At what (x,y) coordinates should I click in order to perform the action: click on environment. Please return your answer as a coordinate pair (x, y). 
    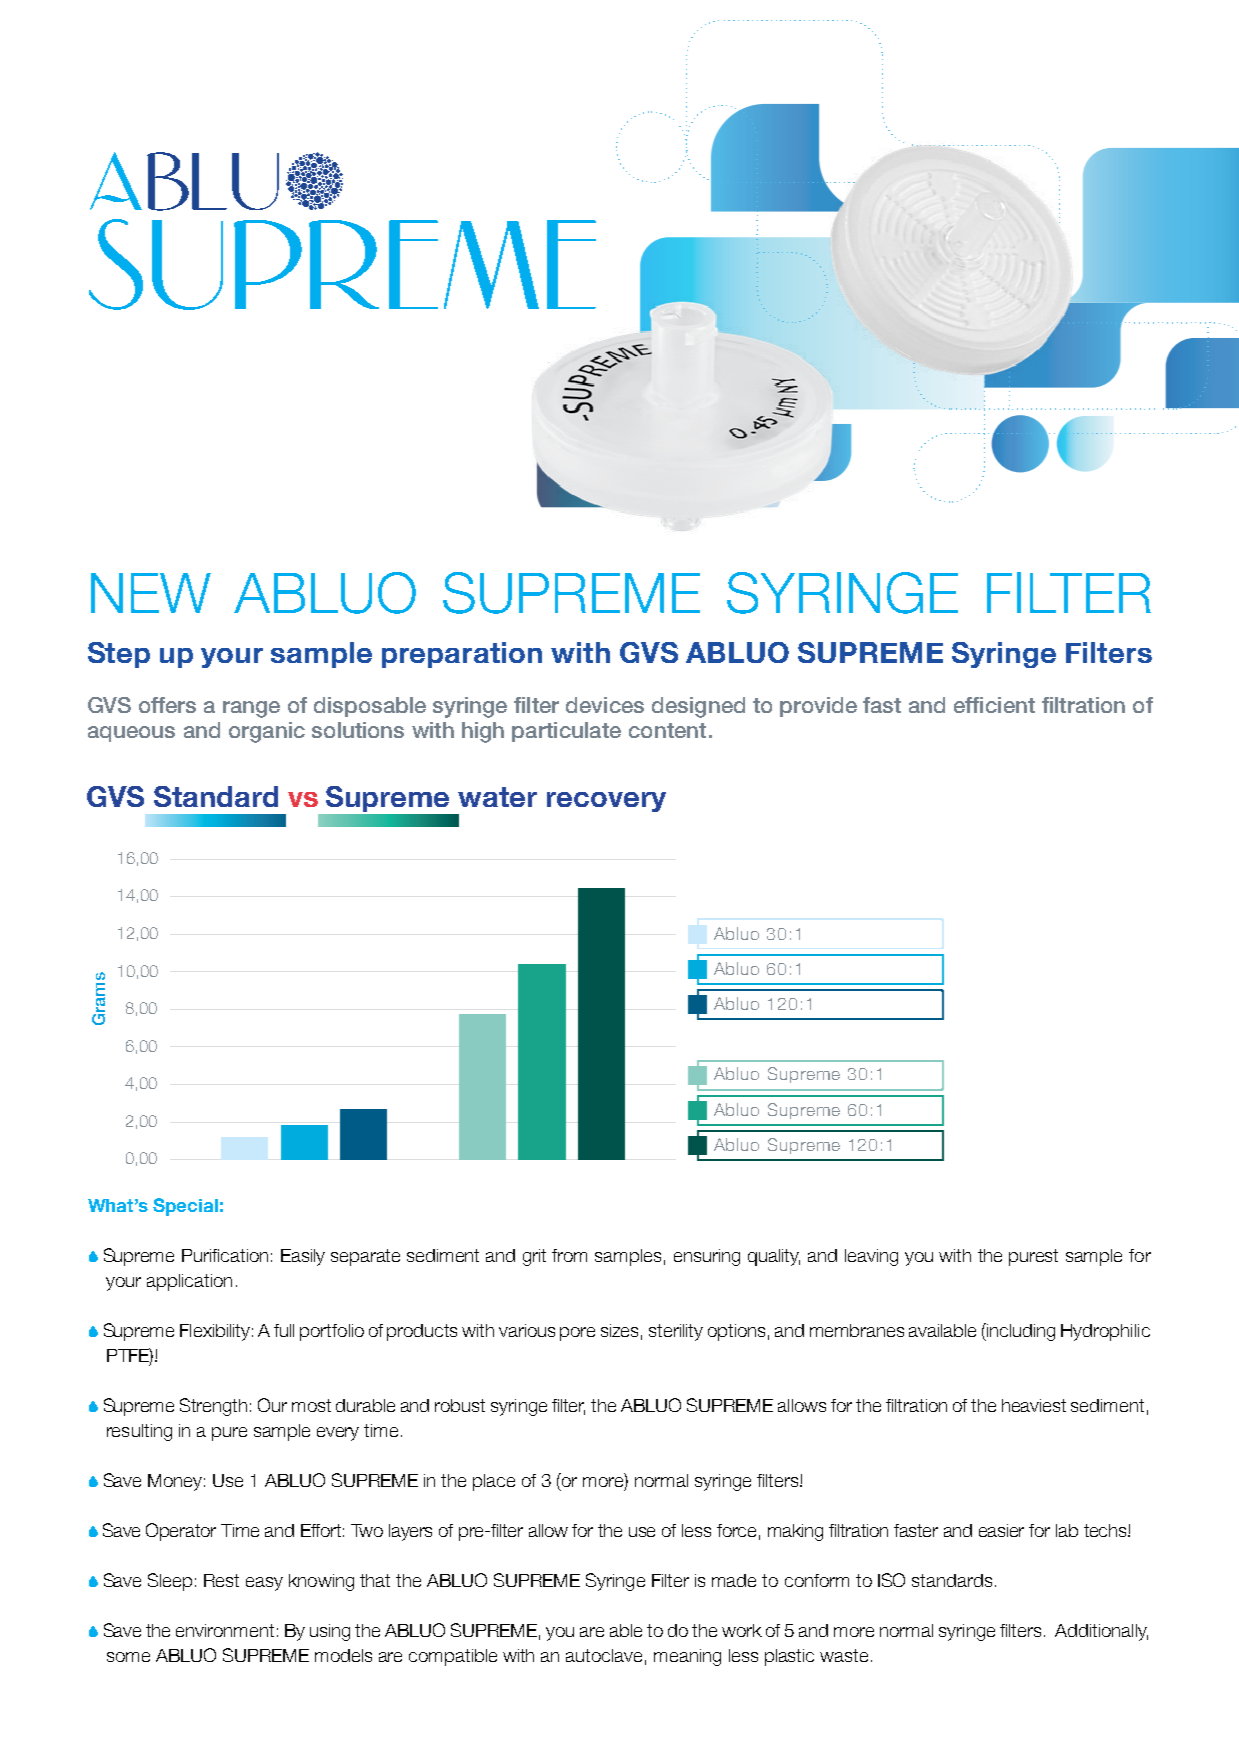
    Looking at the image, I should click on (225, 1630).
